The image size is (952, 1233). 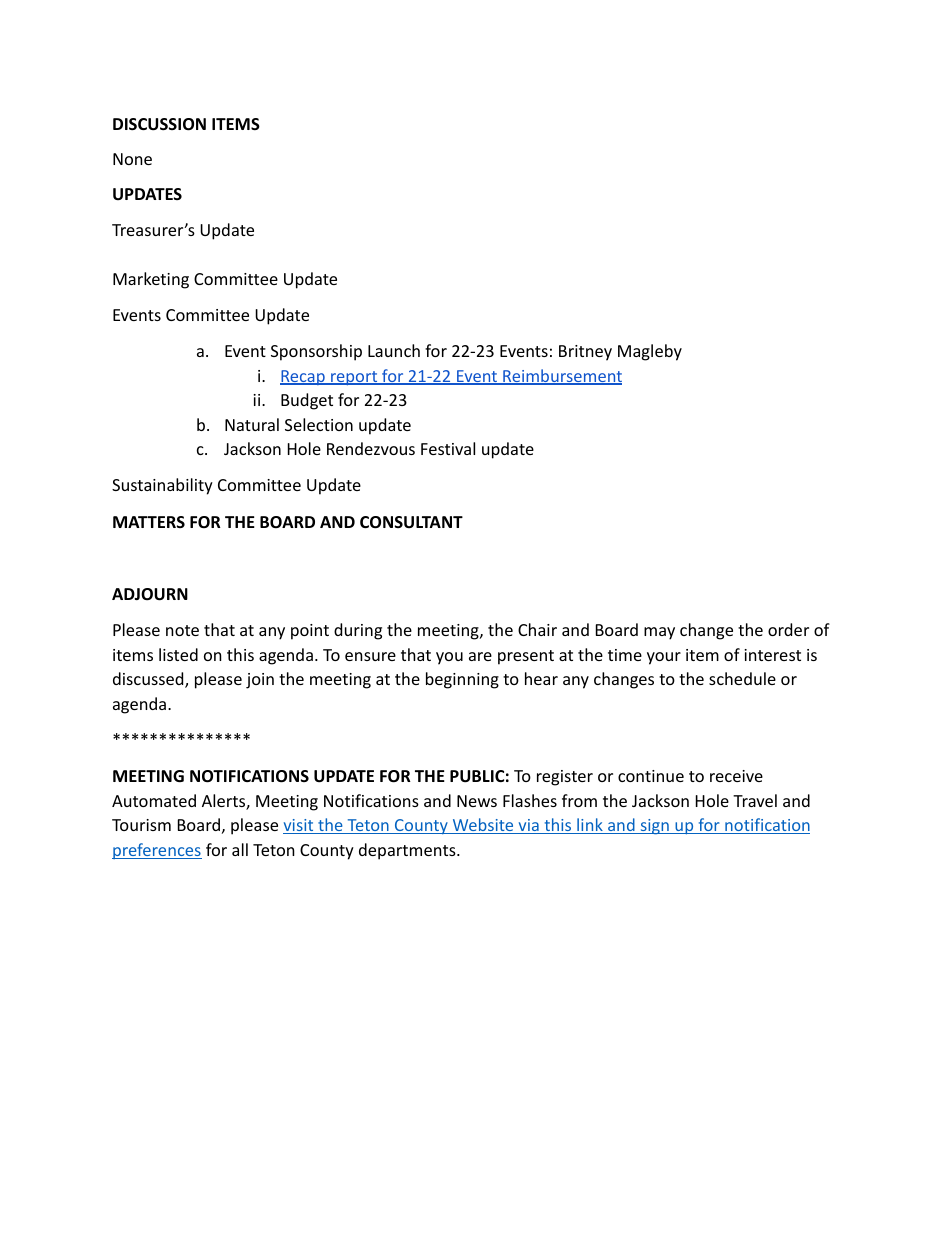 What do you see at coordinates (664, 658) in the document?
I see `your` at bounding box center [664, 658].
